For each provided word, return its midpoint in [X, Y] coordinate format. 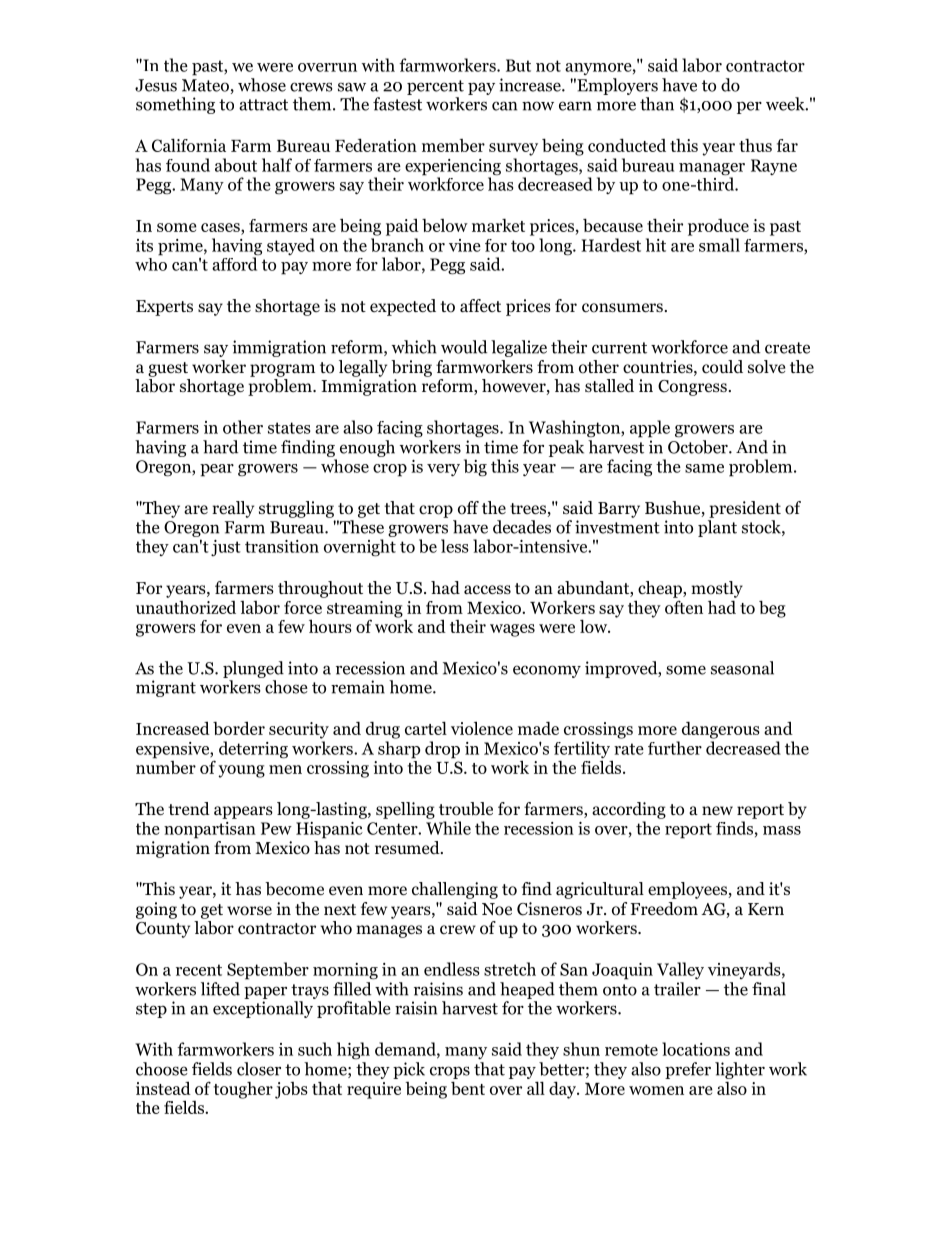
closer [259, 1069]
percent [435, 87]
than [657, 104]
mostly [717, 589]
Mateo [205, 85]
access [487, 590]
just [226, 548]
